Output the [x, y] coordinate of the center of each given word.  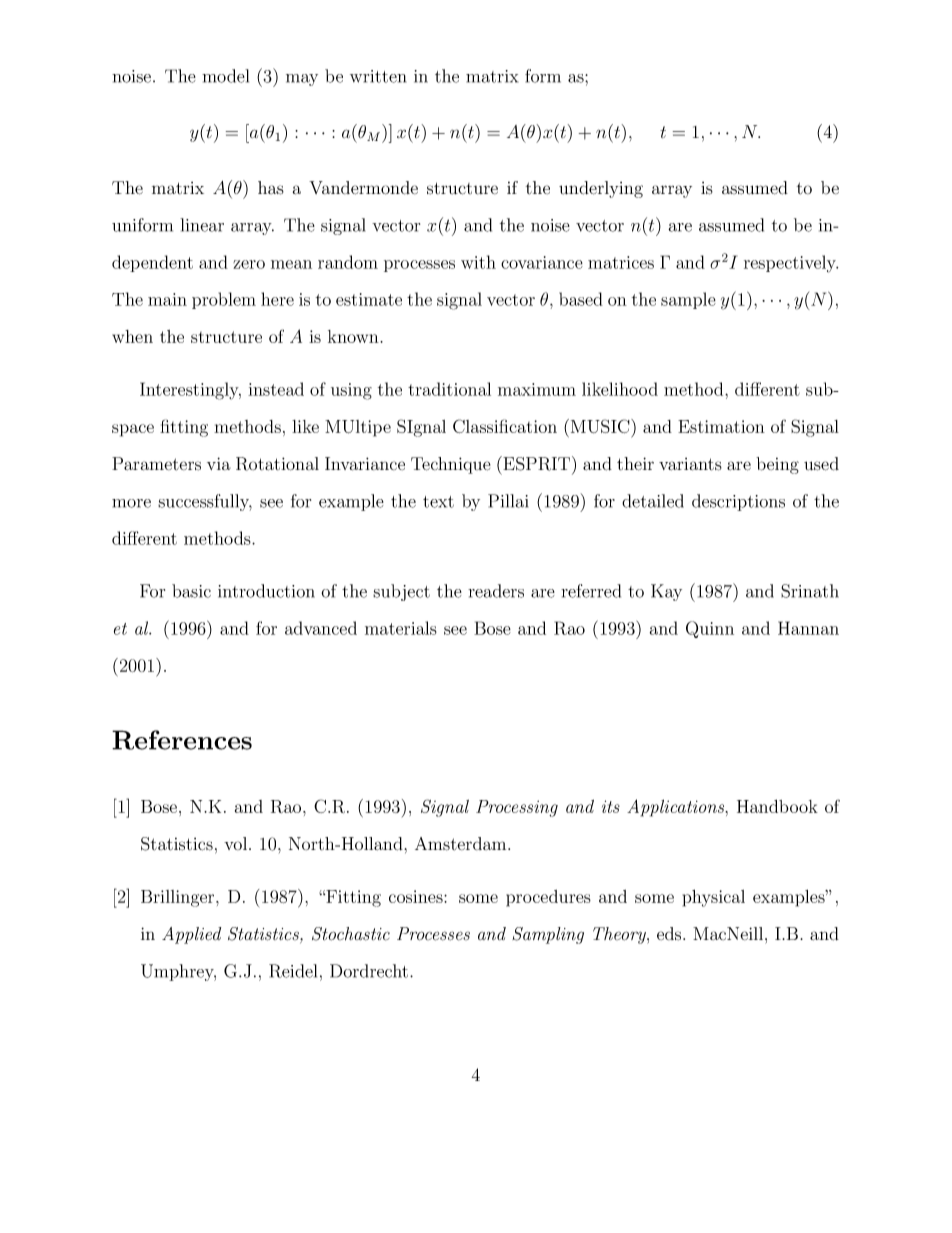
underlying [601, 189]
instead [276, 389]
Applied [191, 935]
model [225, 76]
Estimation [721, 426]
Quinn [710, 629]
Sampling [548, 935]
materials [401, 628]
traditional [449, 389]
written [378, 76]
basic [191, 591]
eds [670, 934]
